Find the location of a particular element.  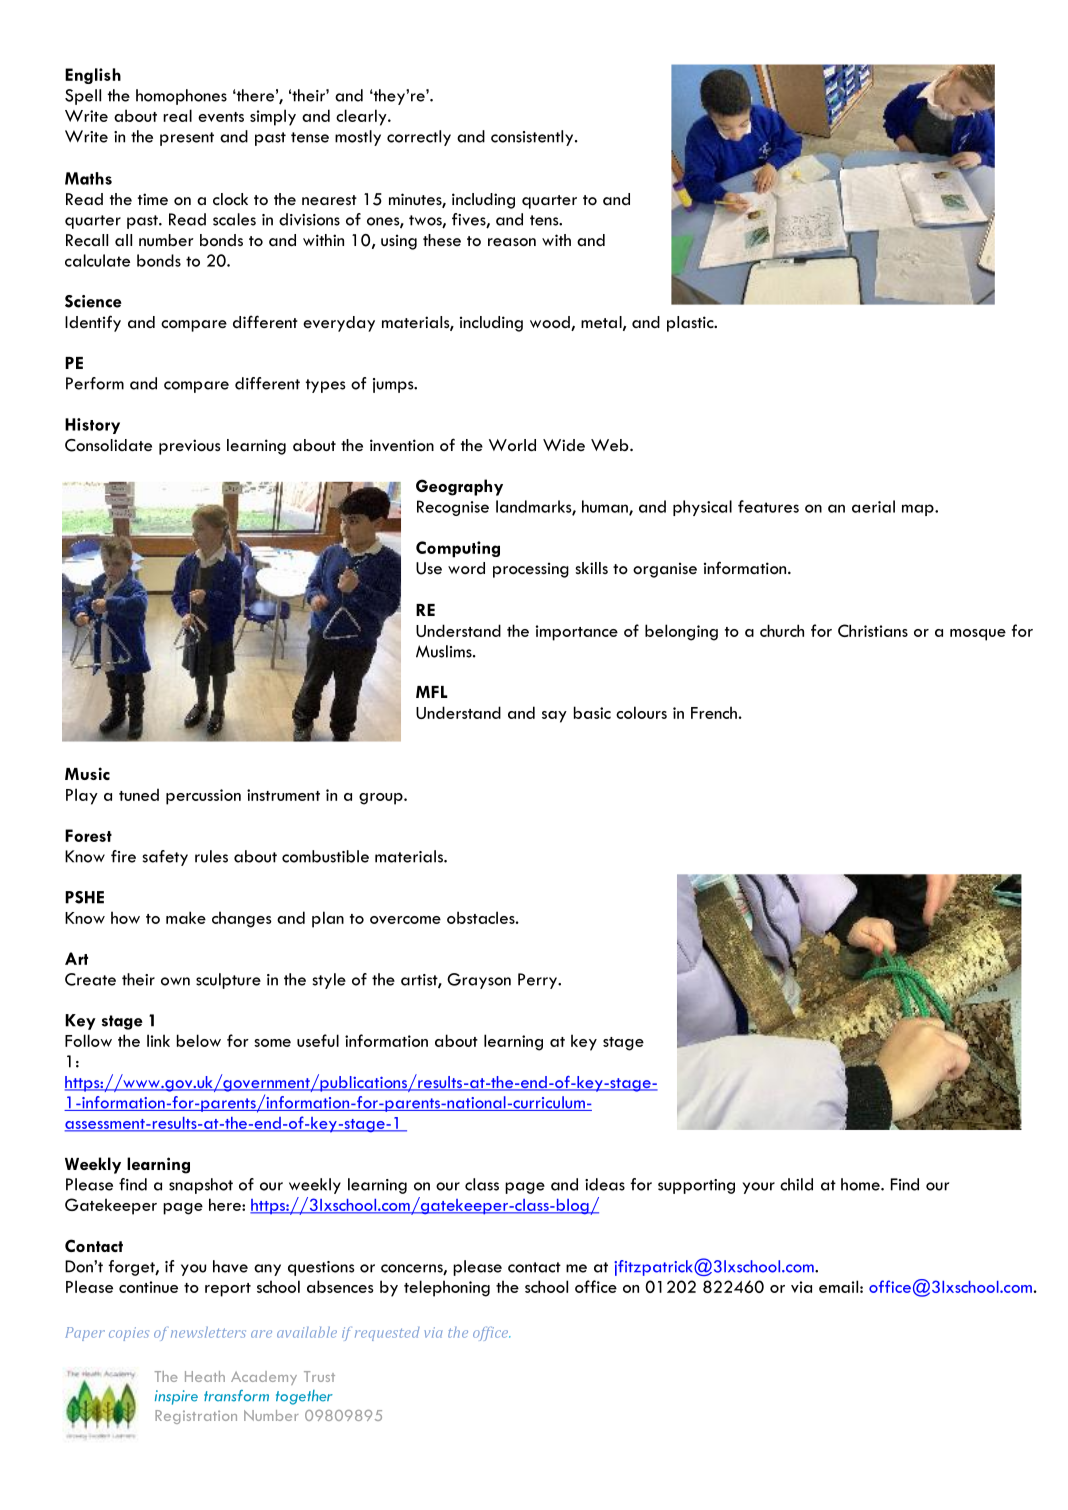

percussion is located at coordinates (203, 797).
